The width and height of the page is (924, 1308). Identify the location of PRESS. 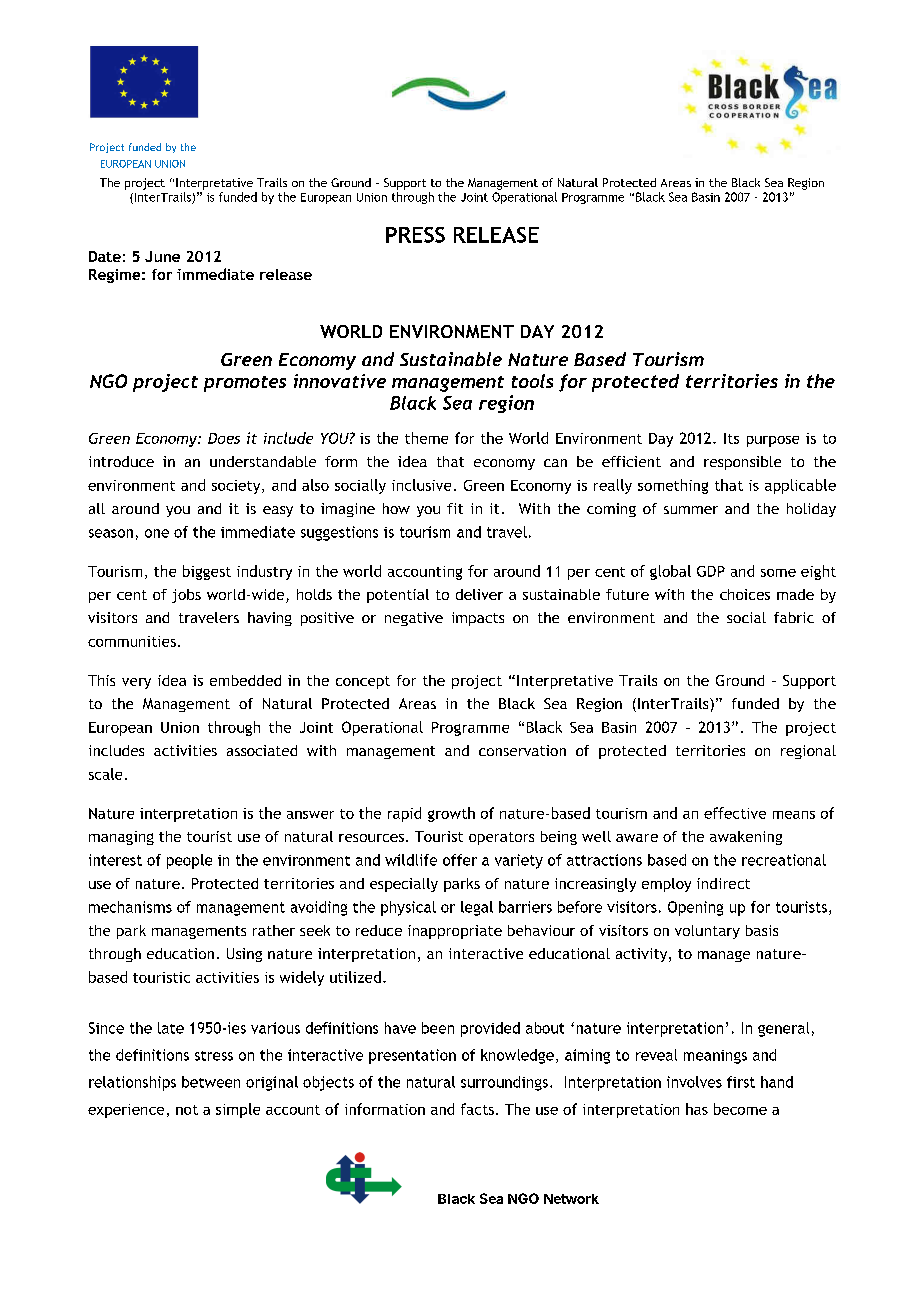
(415, 235).
